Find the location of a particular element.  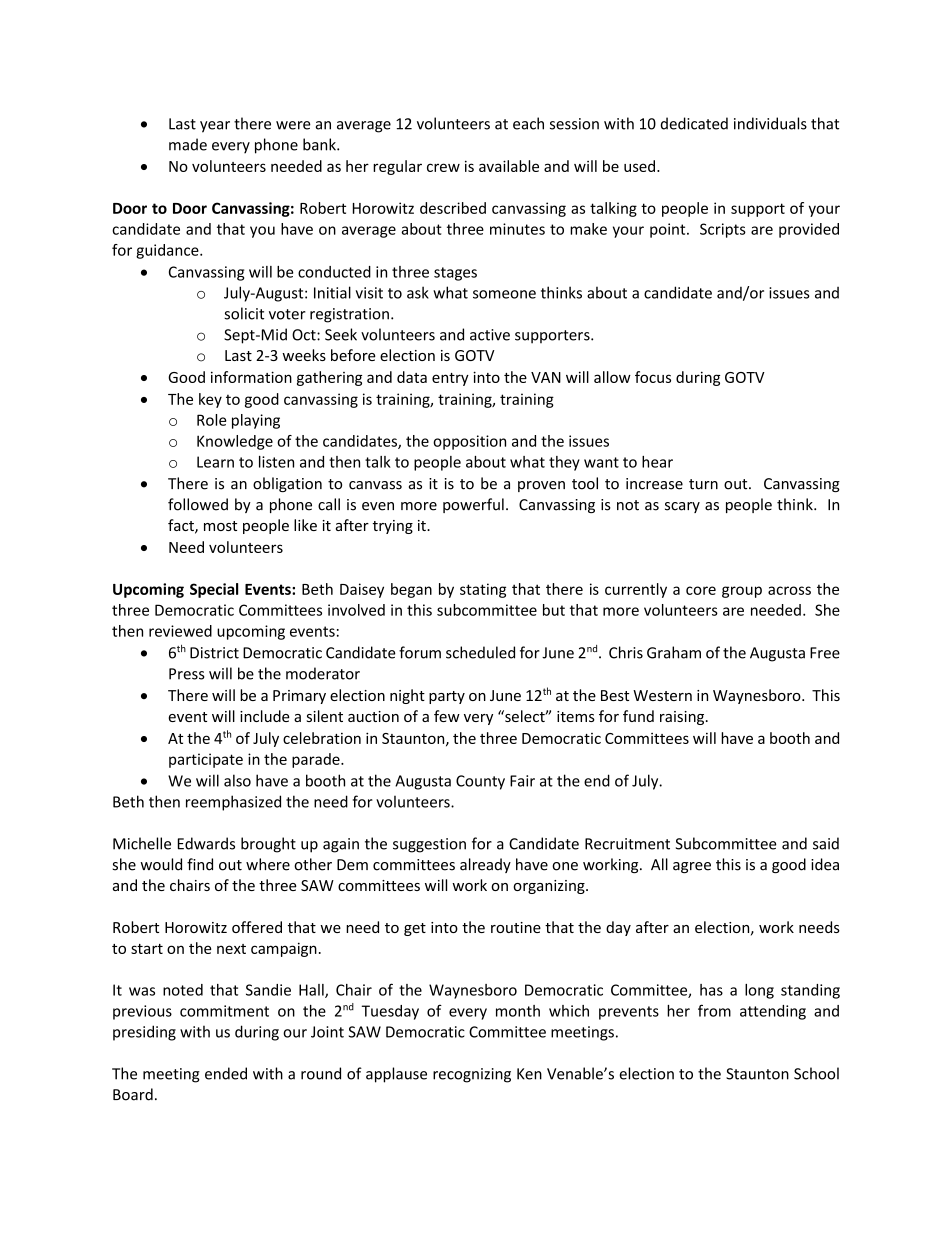

individuals is located at coordinates (770, 123).
